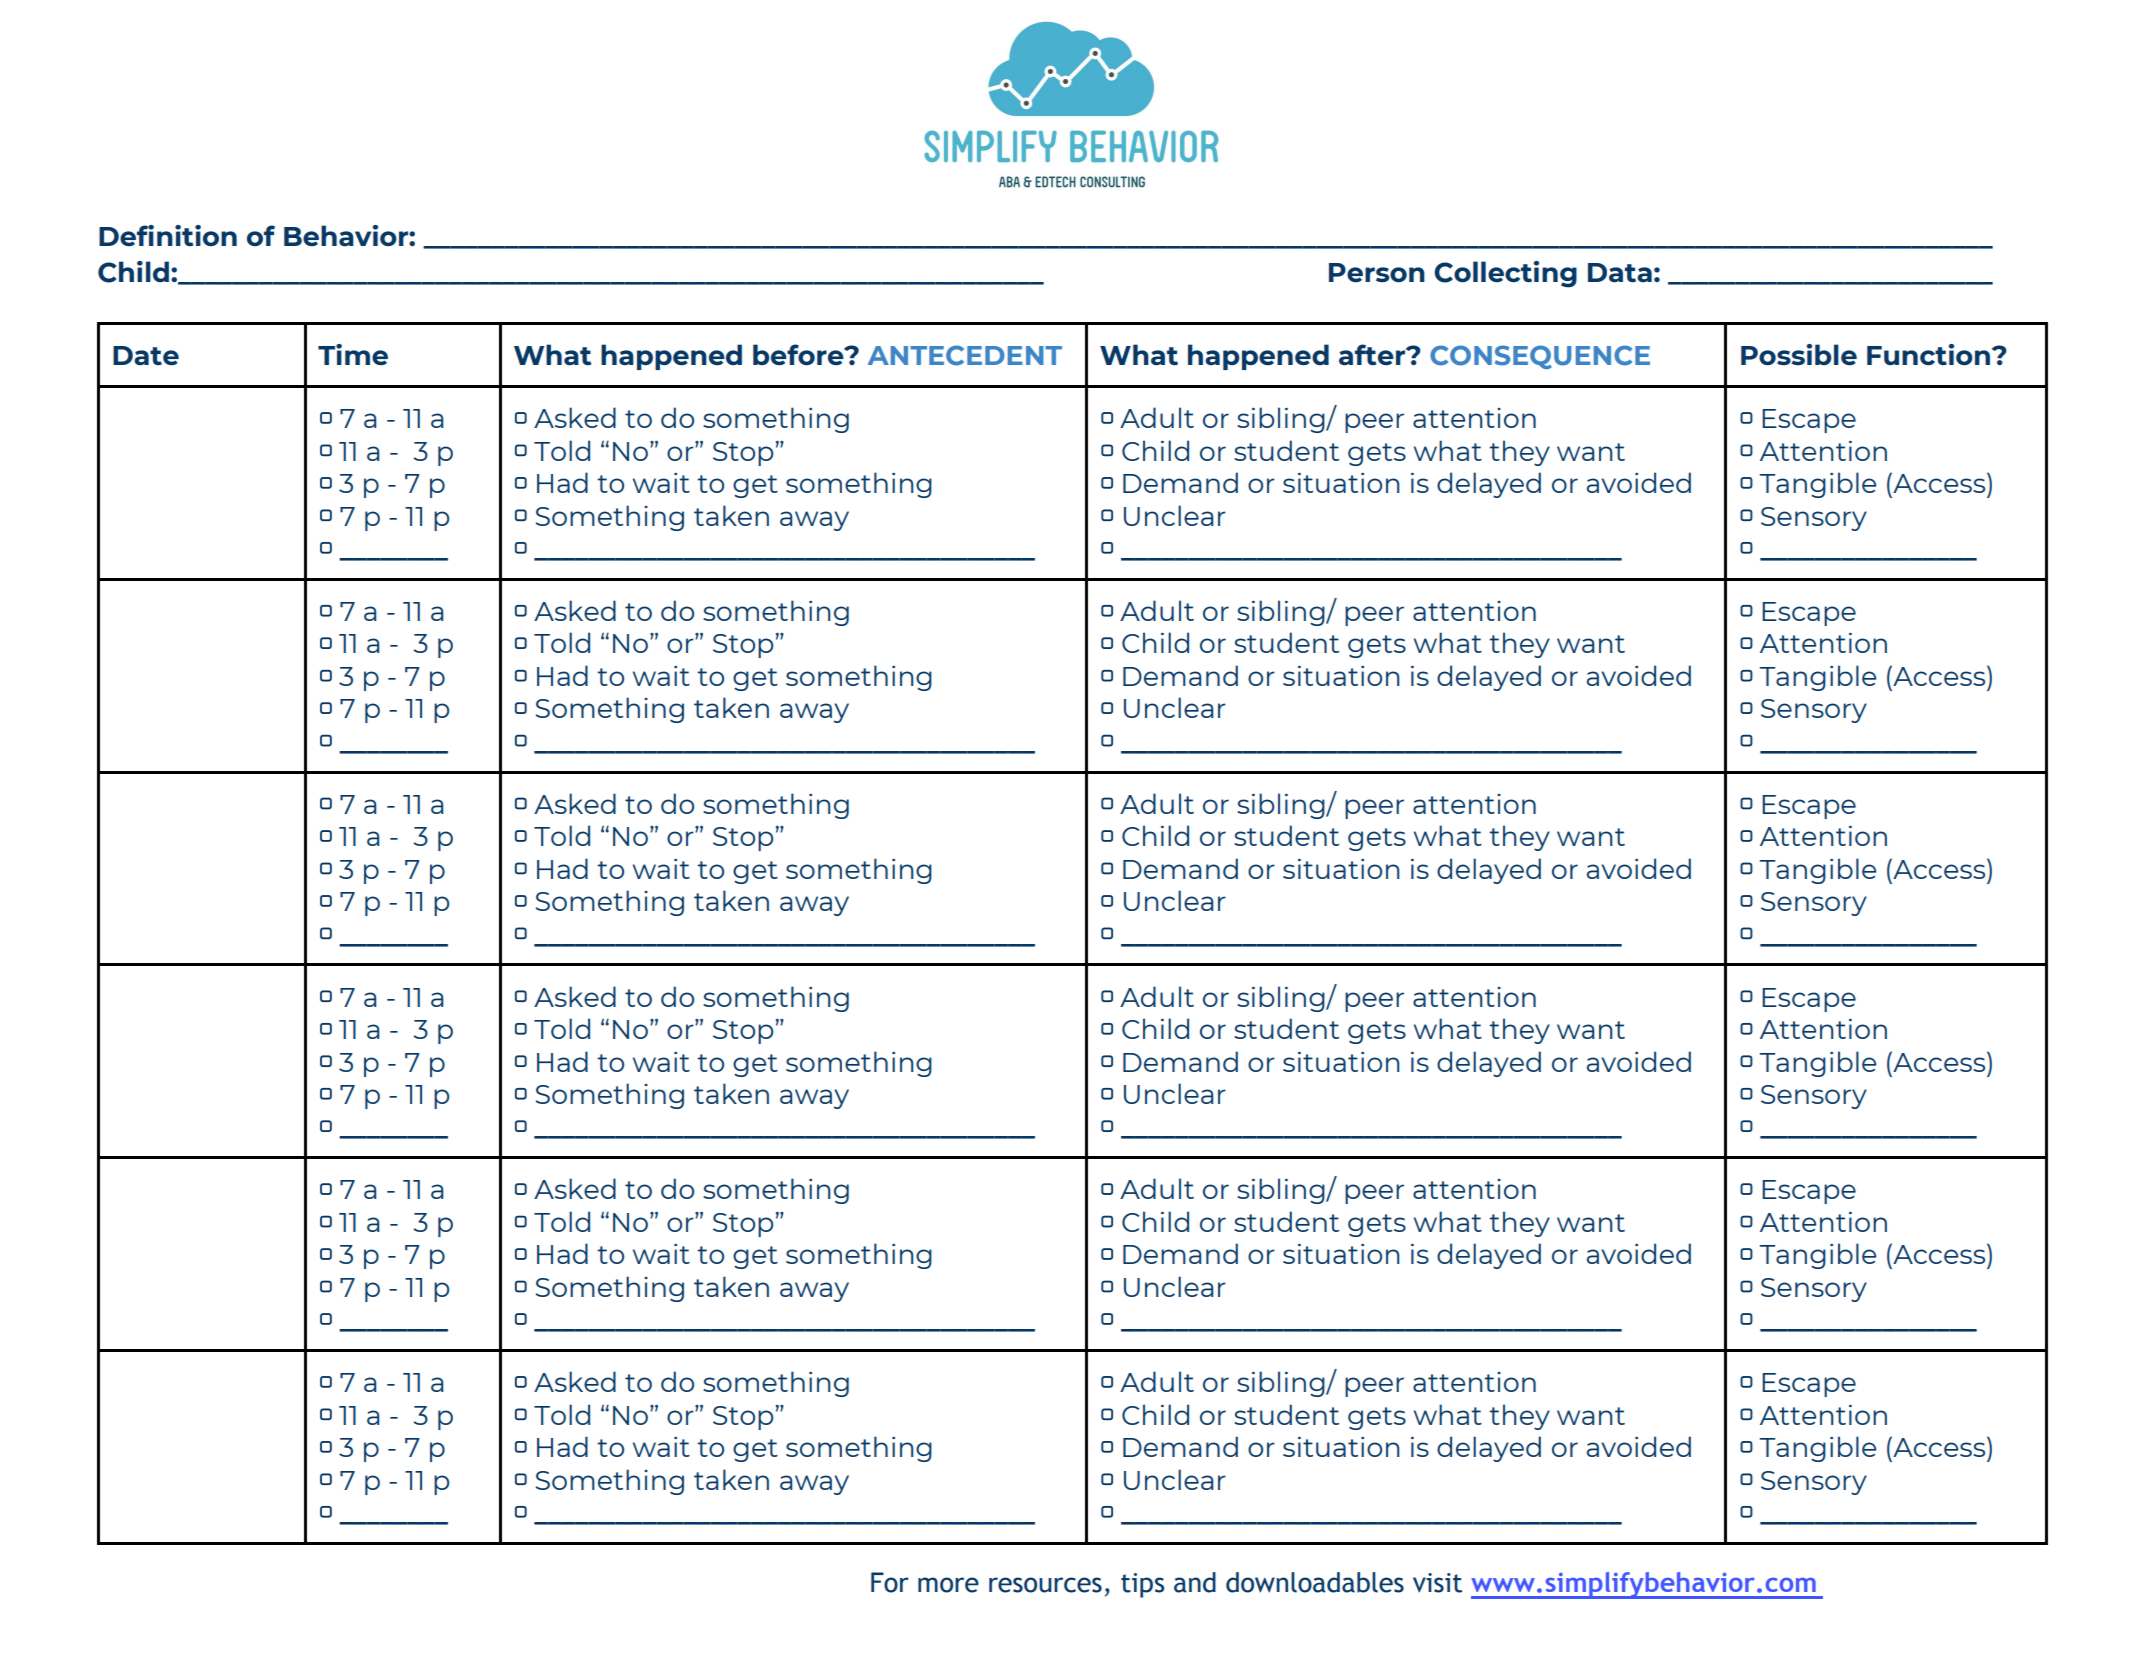  Describe the element at coordinates (1045, 1585) in the screenshot. I see `resources` at that location.
